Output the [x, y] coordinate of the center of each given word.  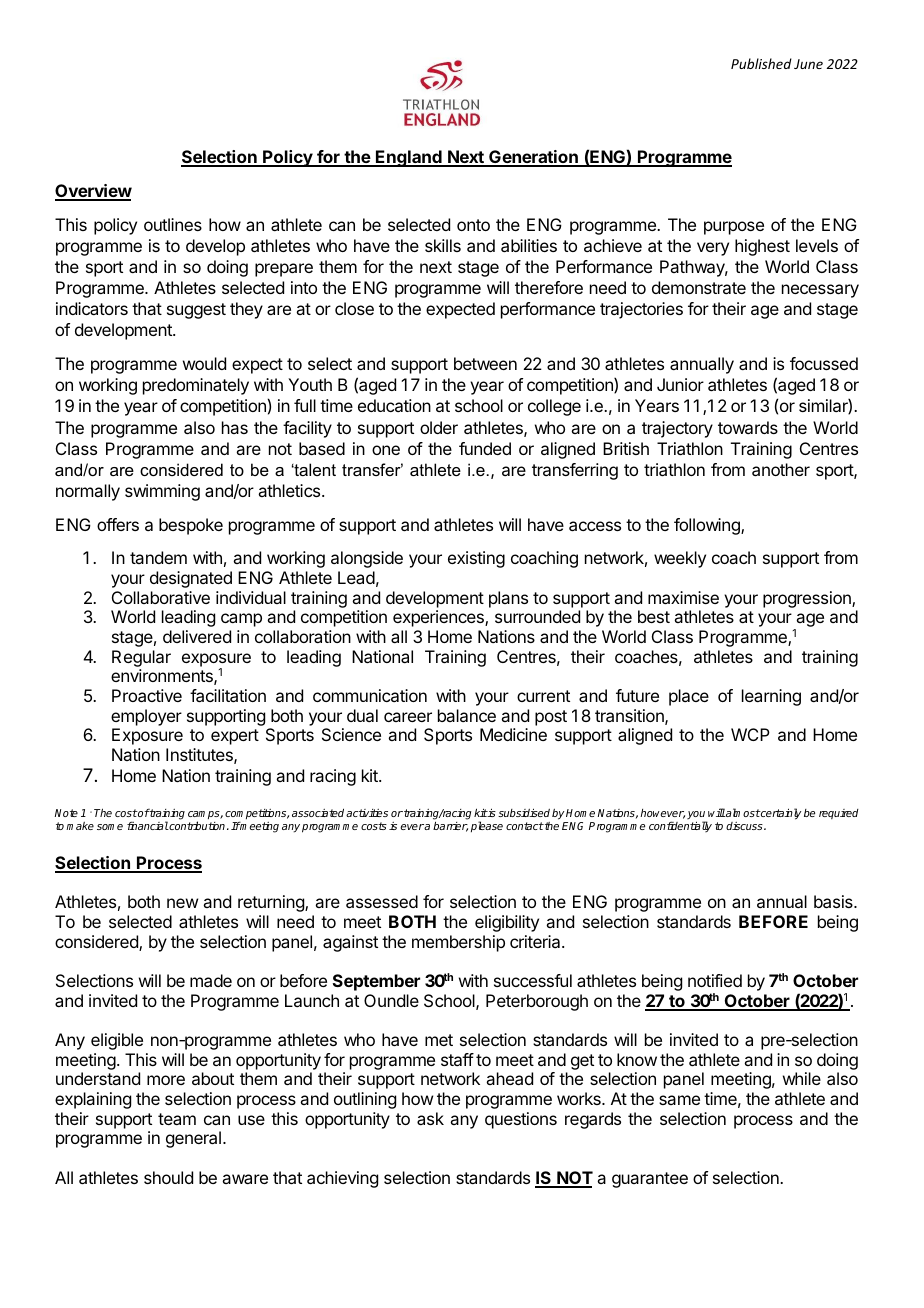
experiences [439, 618]
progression [808, 599]
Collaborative [161, 597]
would [204, 363]
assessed [382, 901]
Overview [93, 192]
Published [761, 63]
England [409, 158]
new [182, 903]
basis [834, 901]
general [193, 1139]
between [485, 363]
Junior [680, 384]
